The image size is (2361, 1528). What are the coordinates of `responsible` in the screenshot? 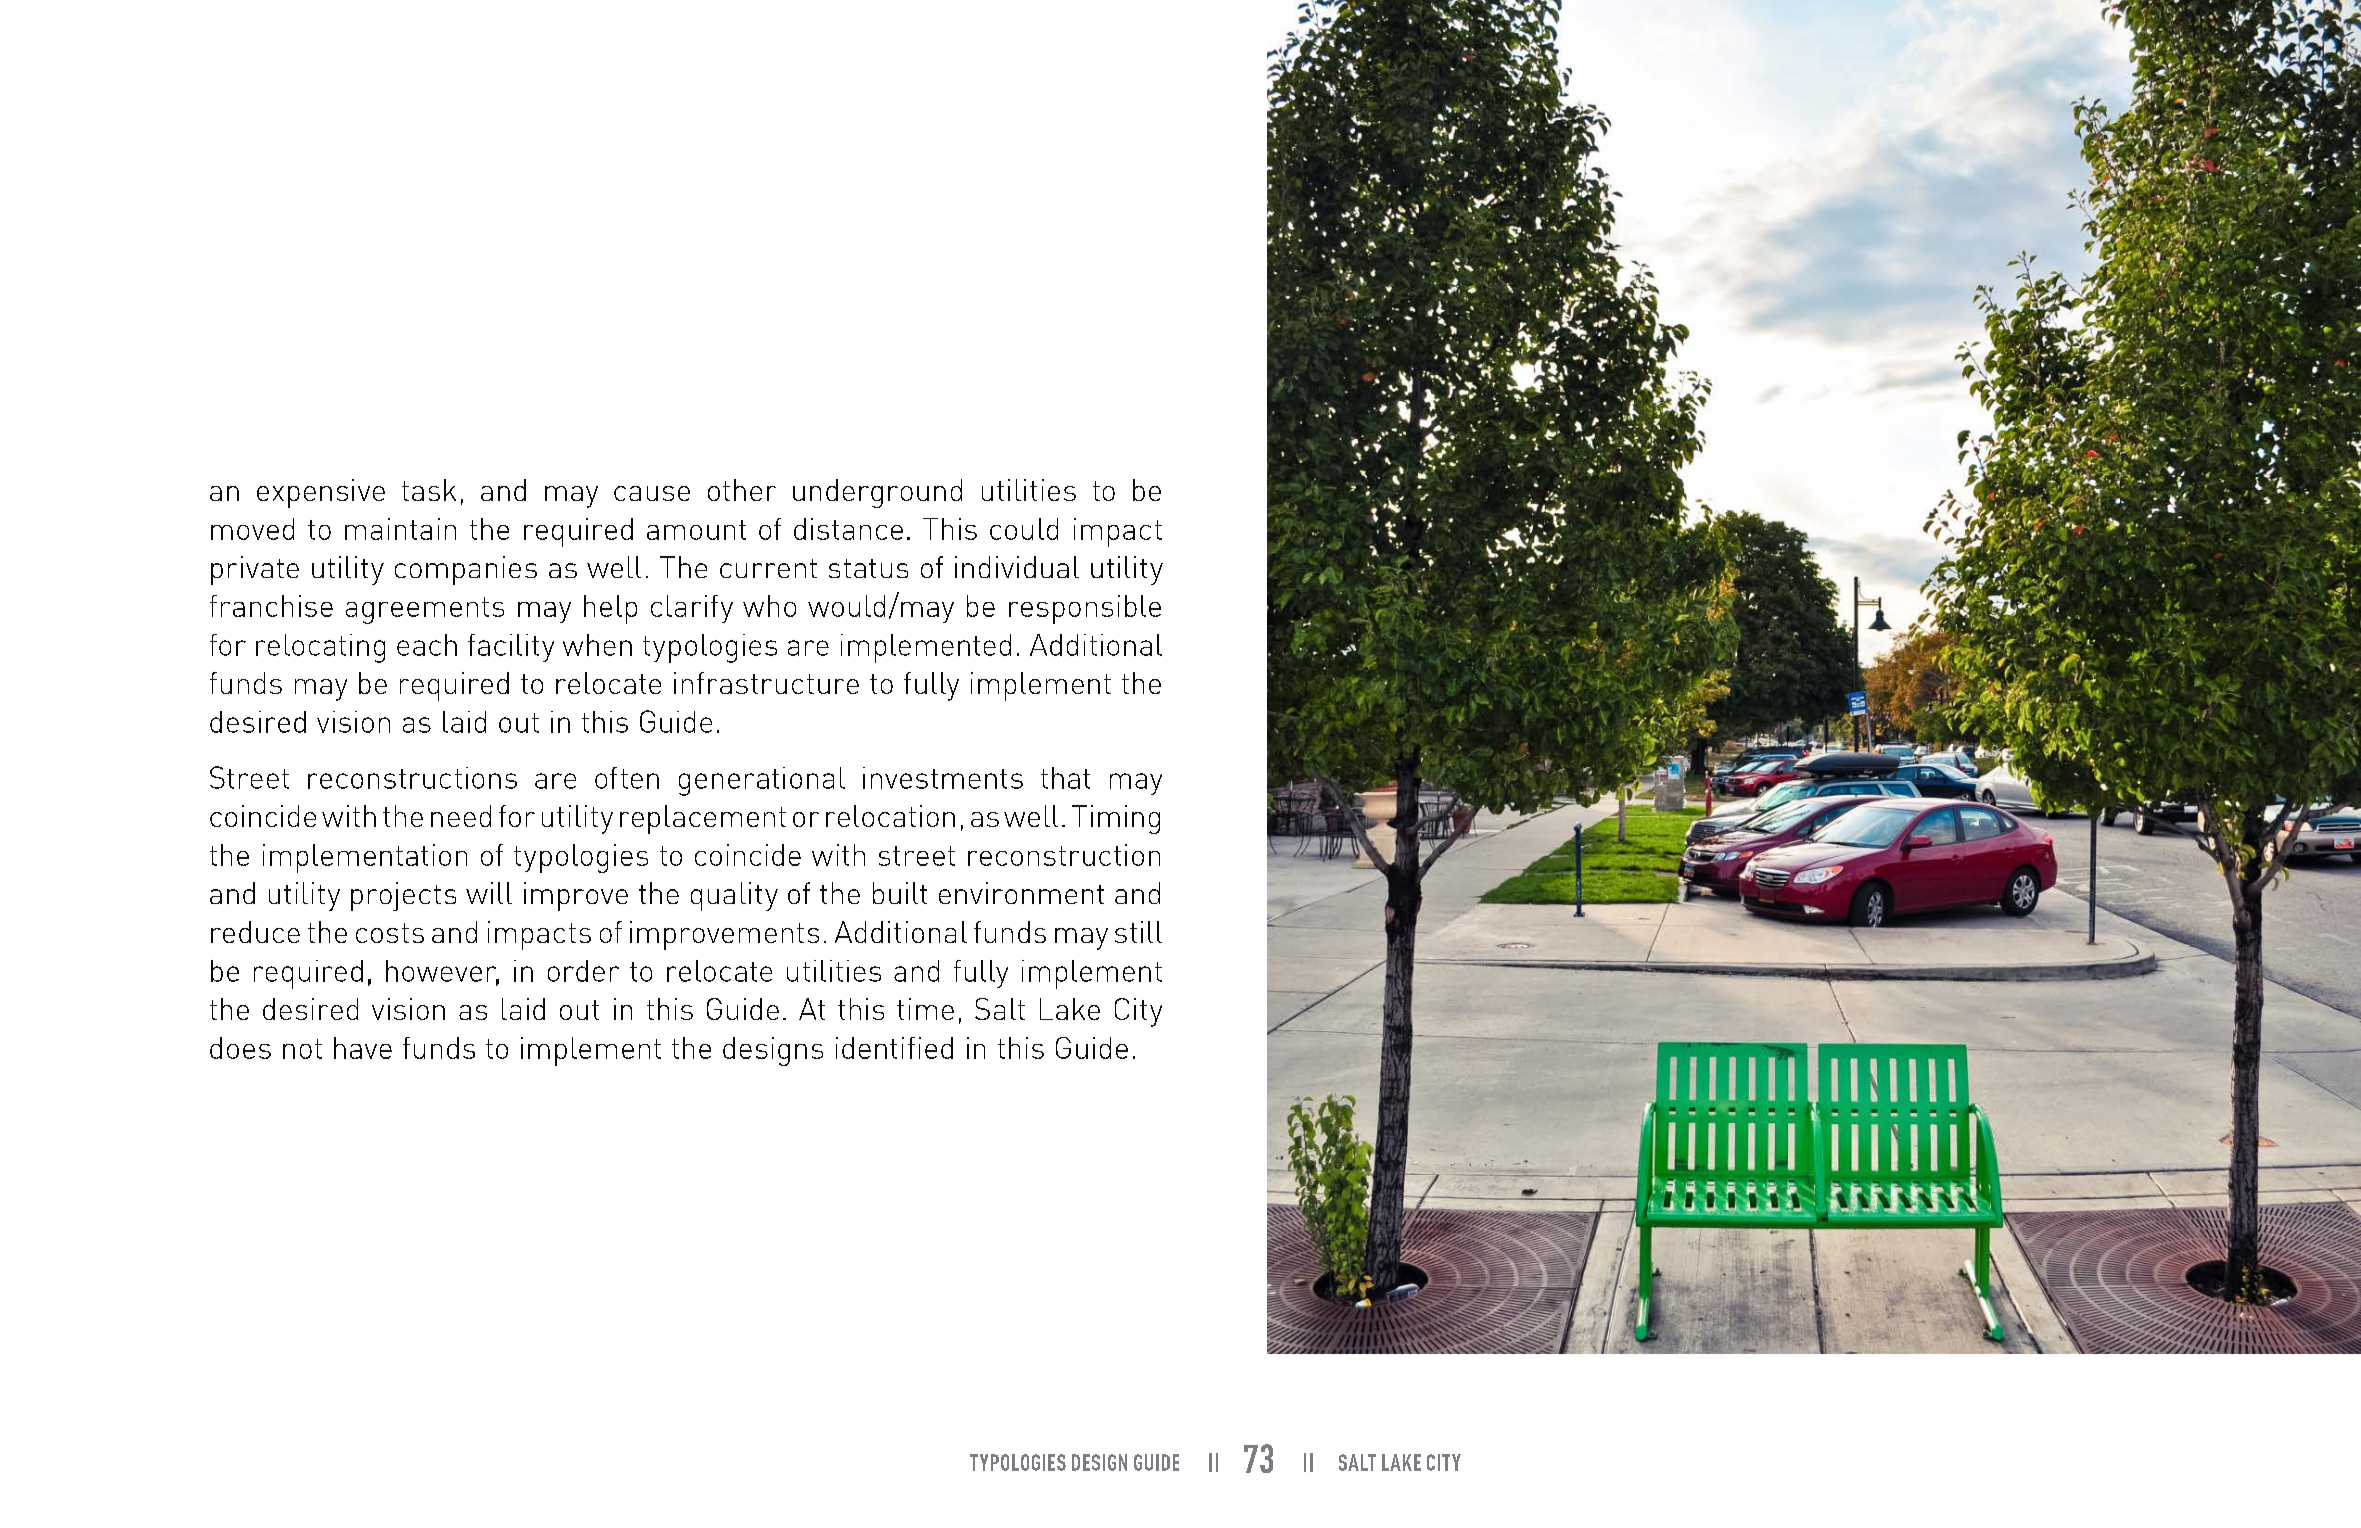 It's located at (1085, 609).
